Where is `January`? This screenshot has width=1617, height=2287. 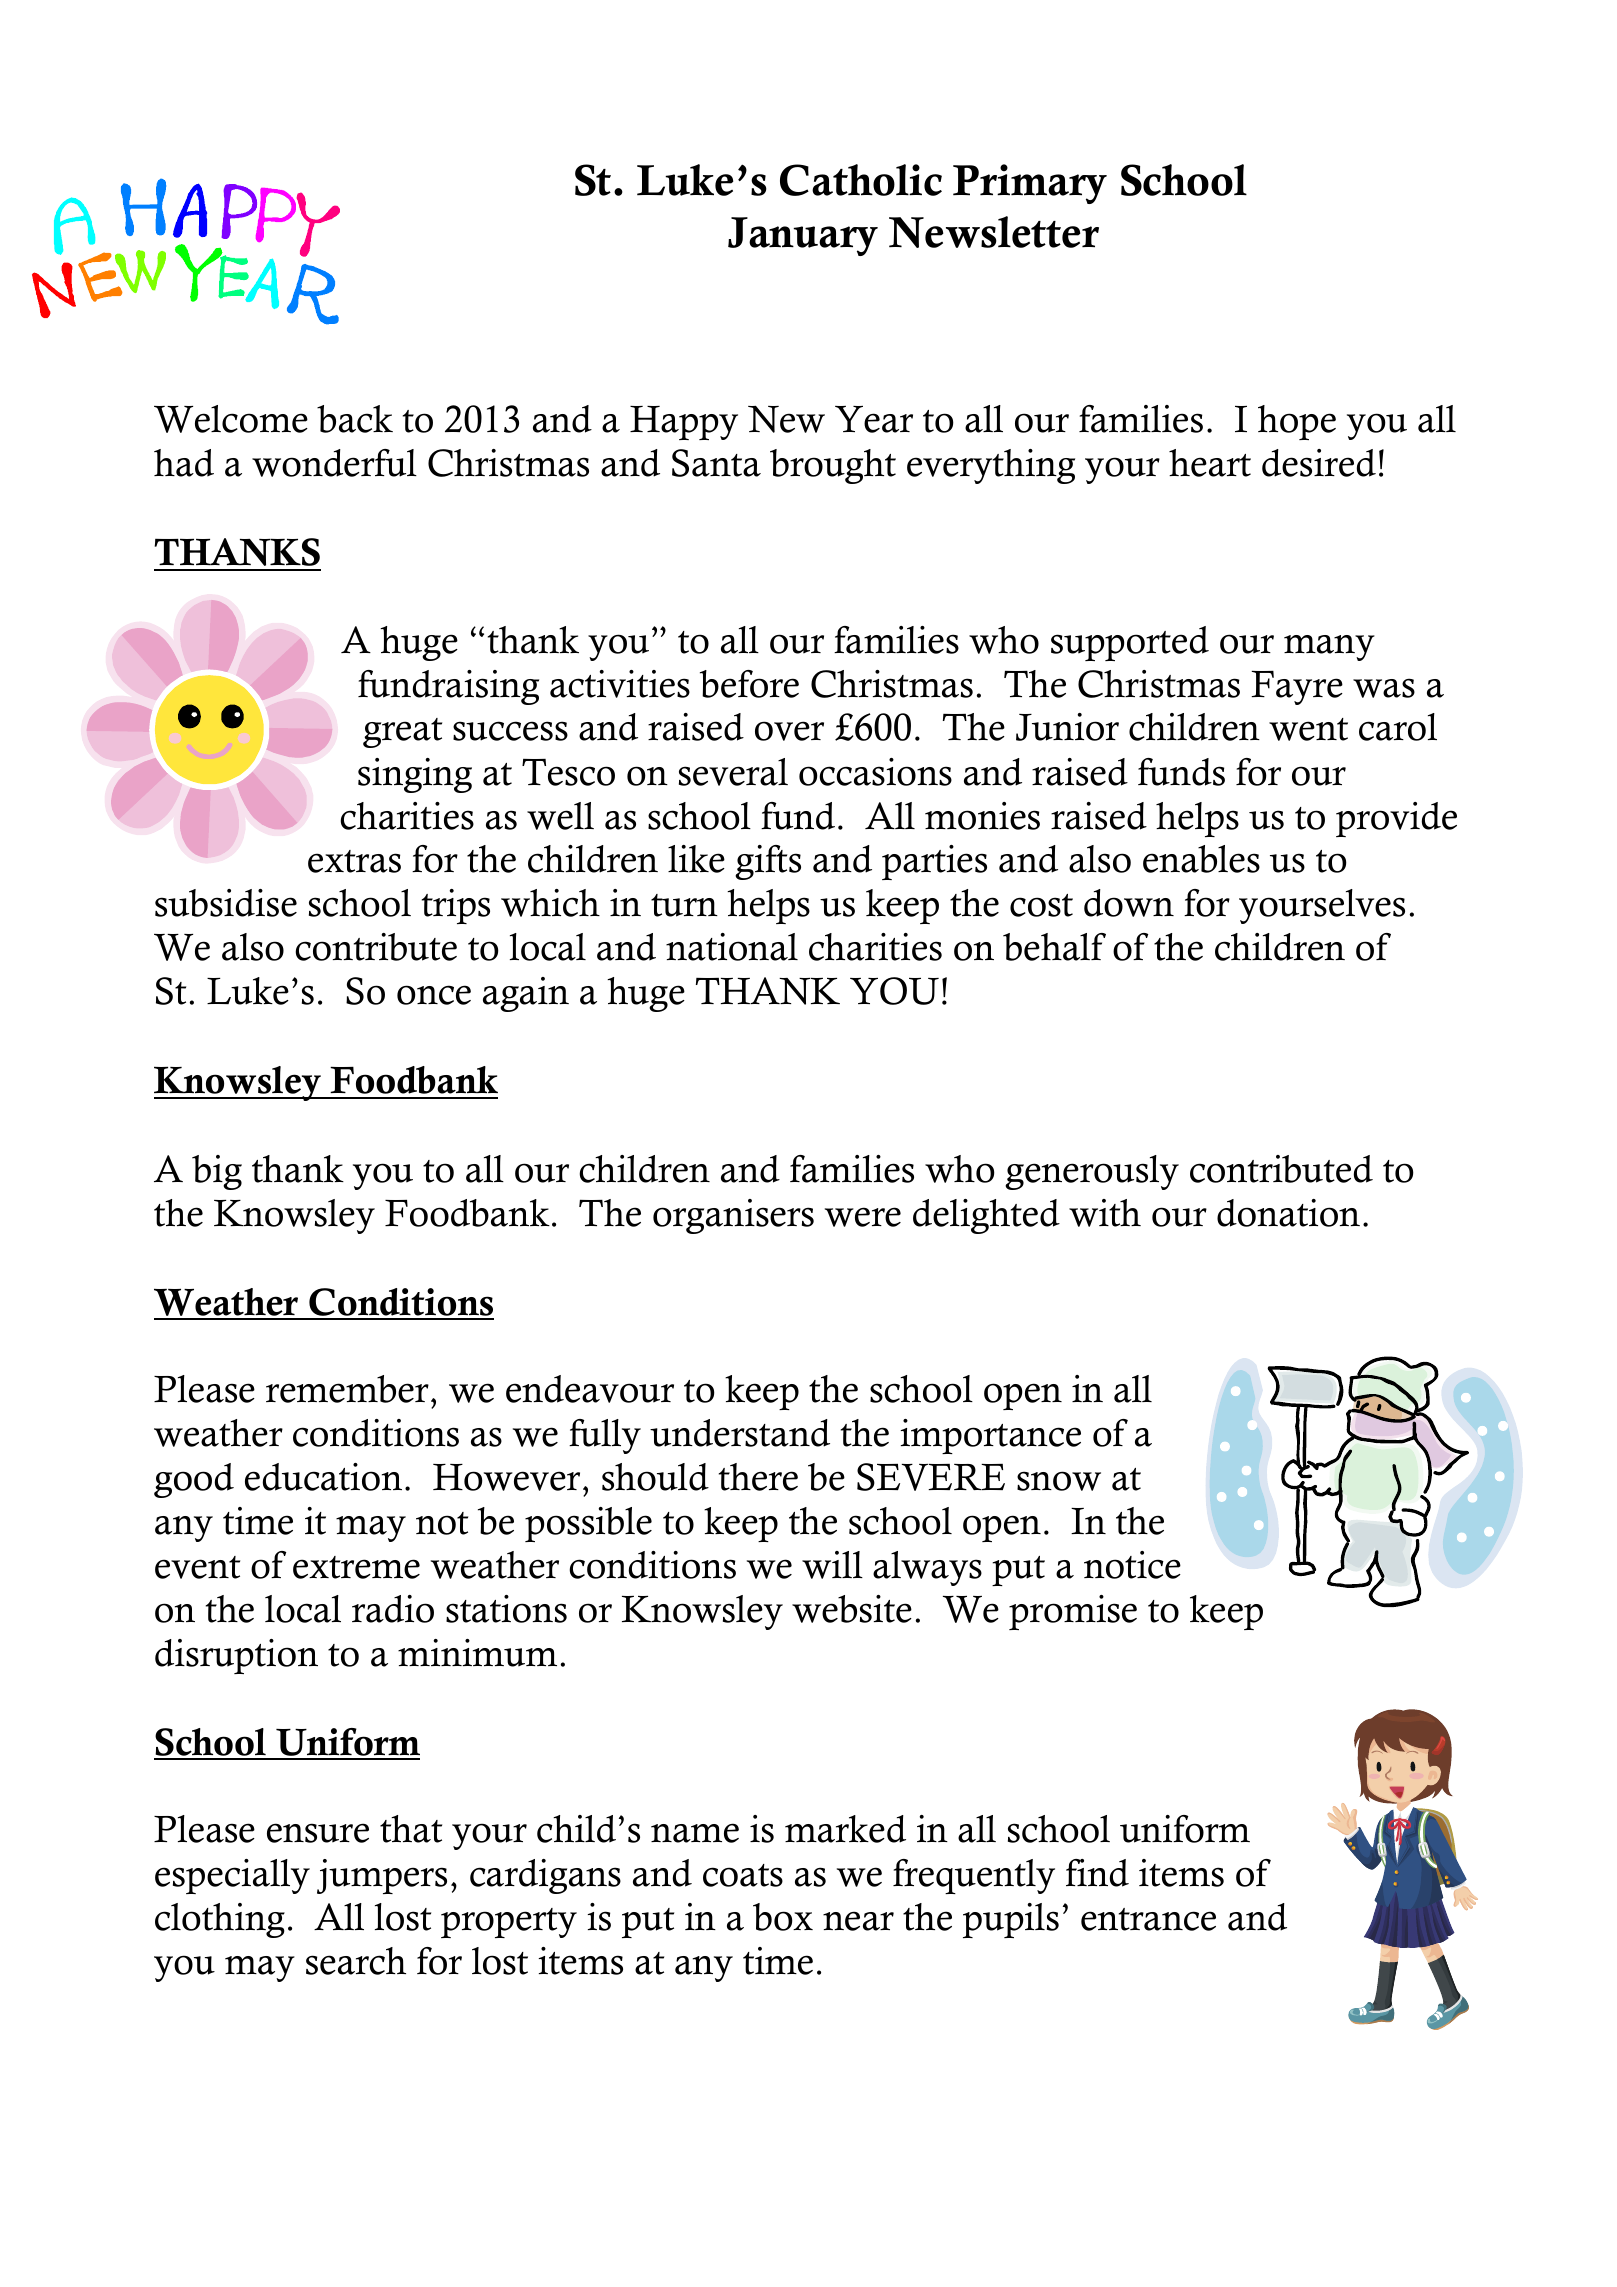
January is located at coordinates (803, 236).
